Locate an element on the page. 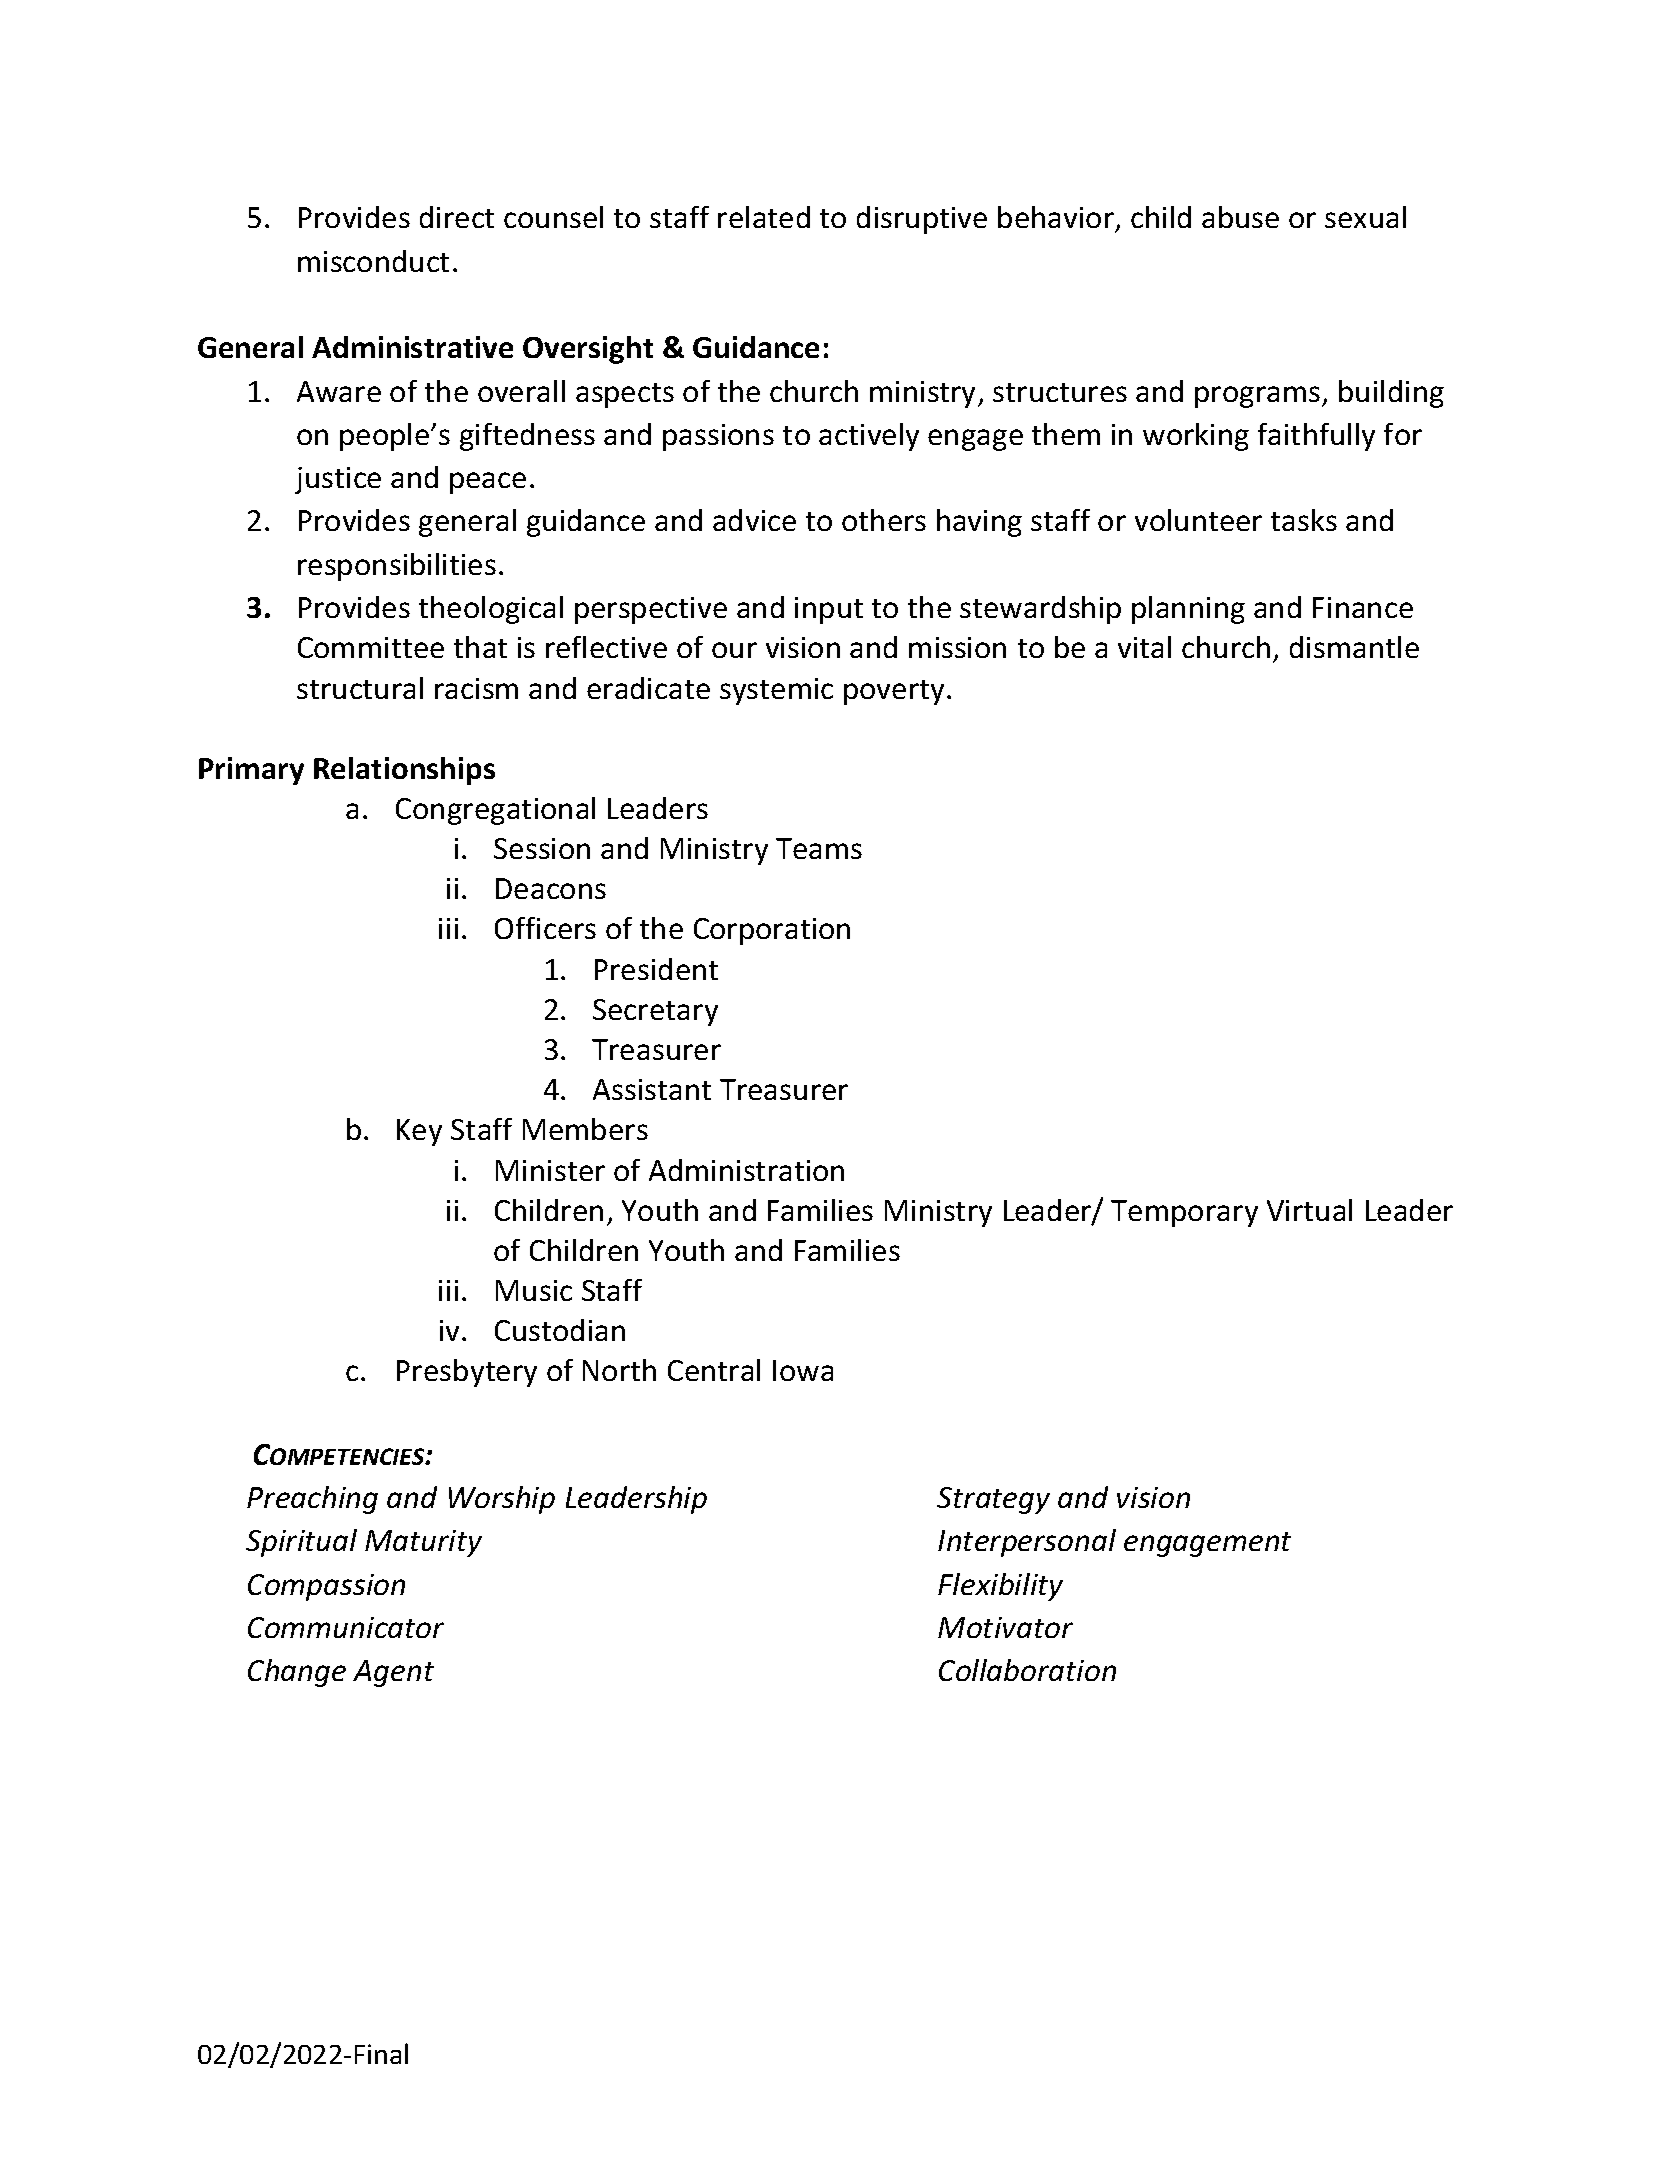 The height and width of the page is (2171, 1678). misconduct is located at coordinates (373, 261).
